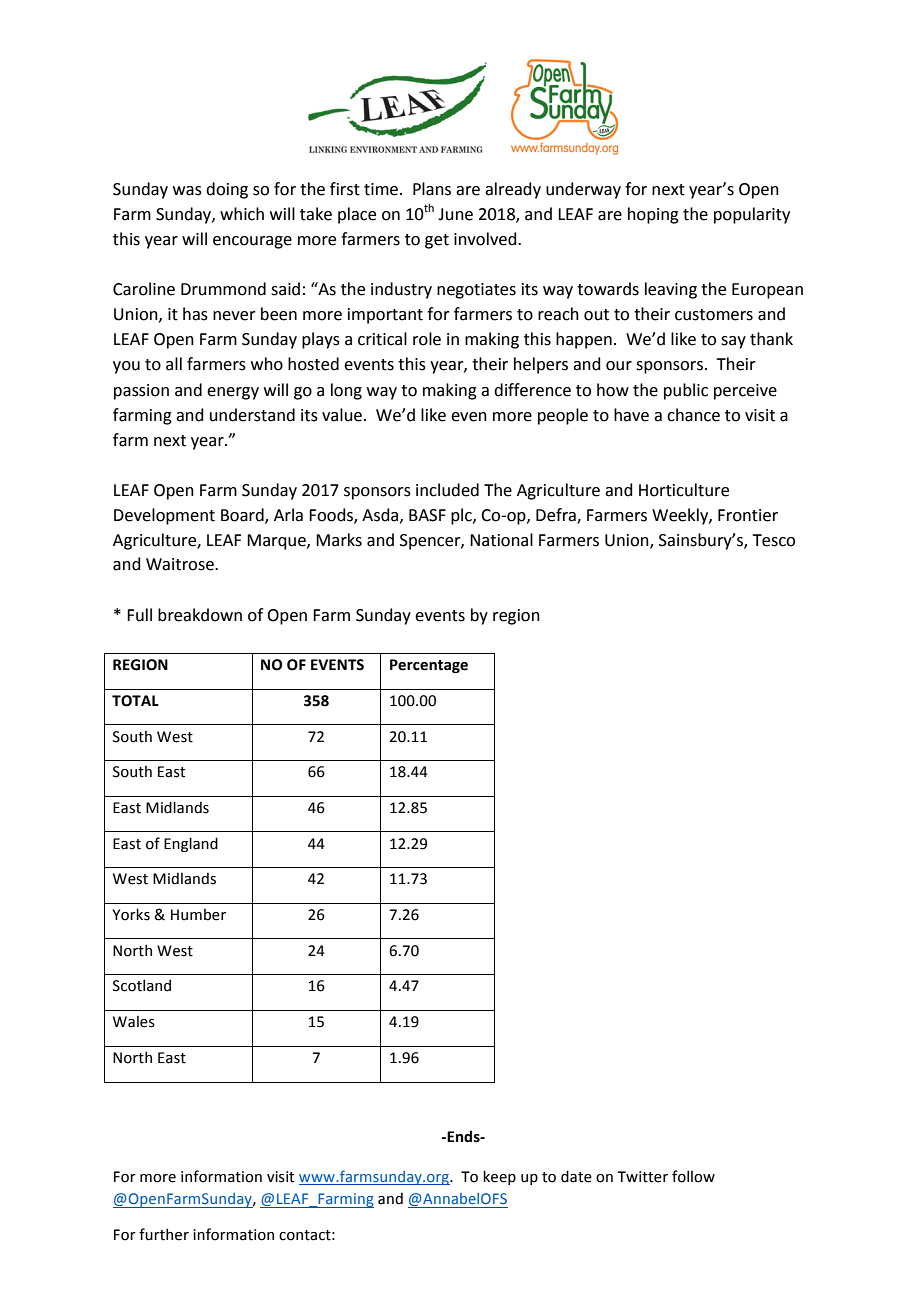  I want to click on plc, so click(462, 516).
